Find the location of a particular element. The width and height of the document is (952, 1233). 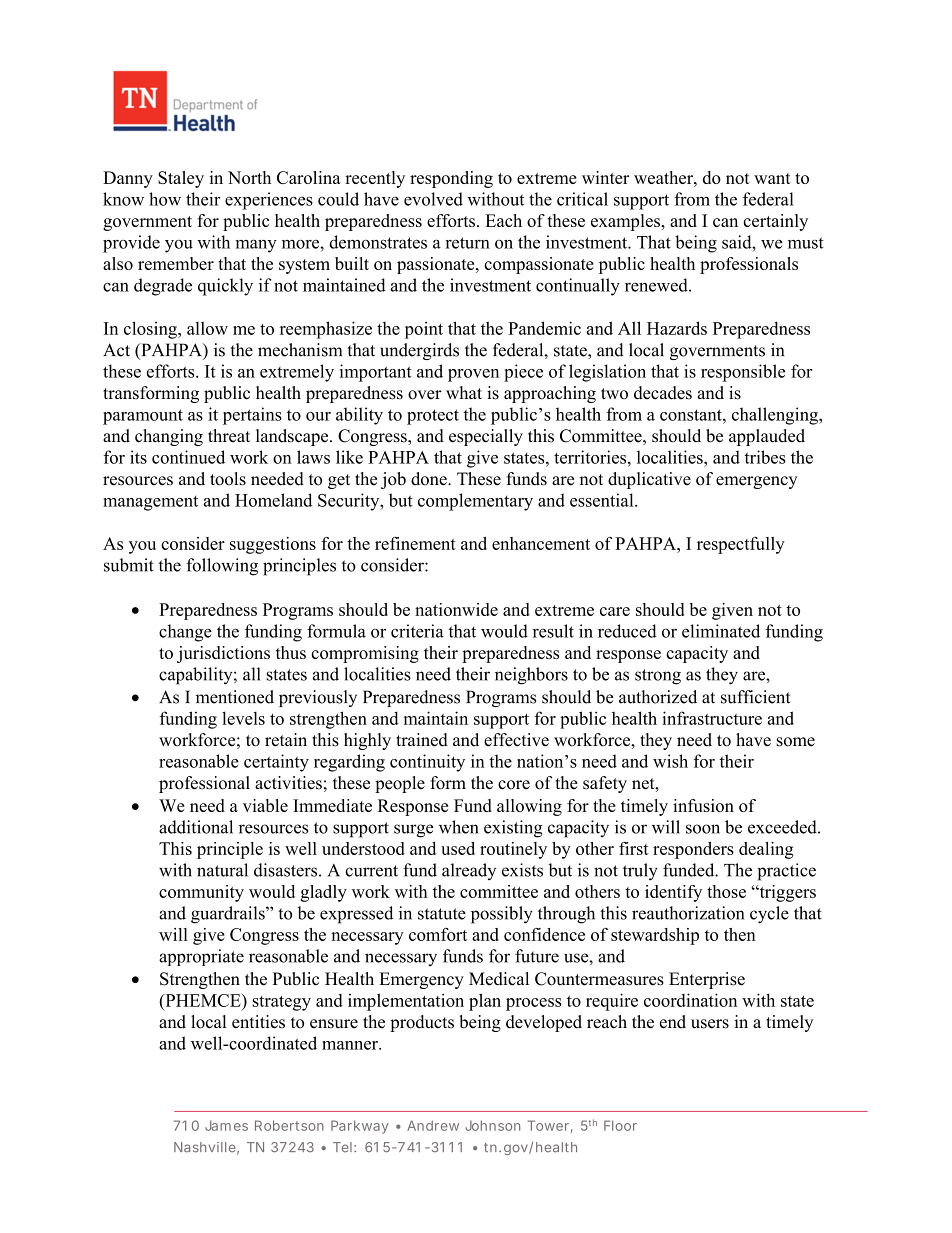

how is located at coordinates (165, 199).
